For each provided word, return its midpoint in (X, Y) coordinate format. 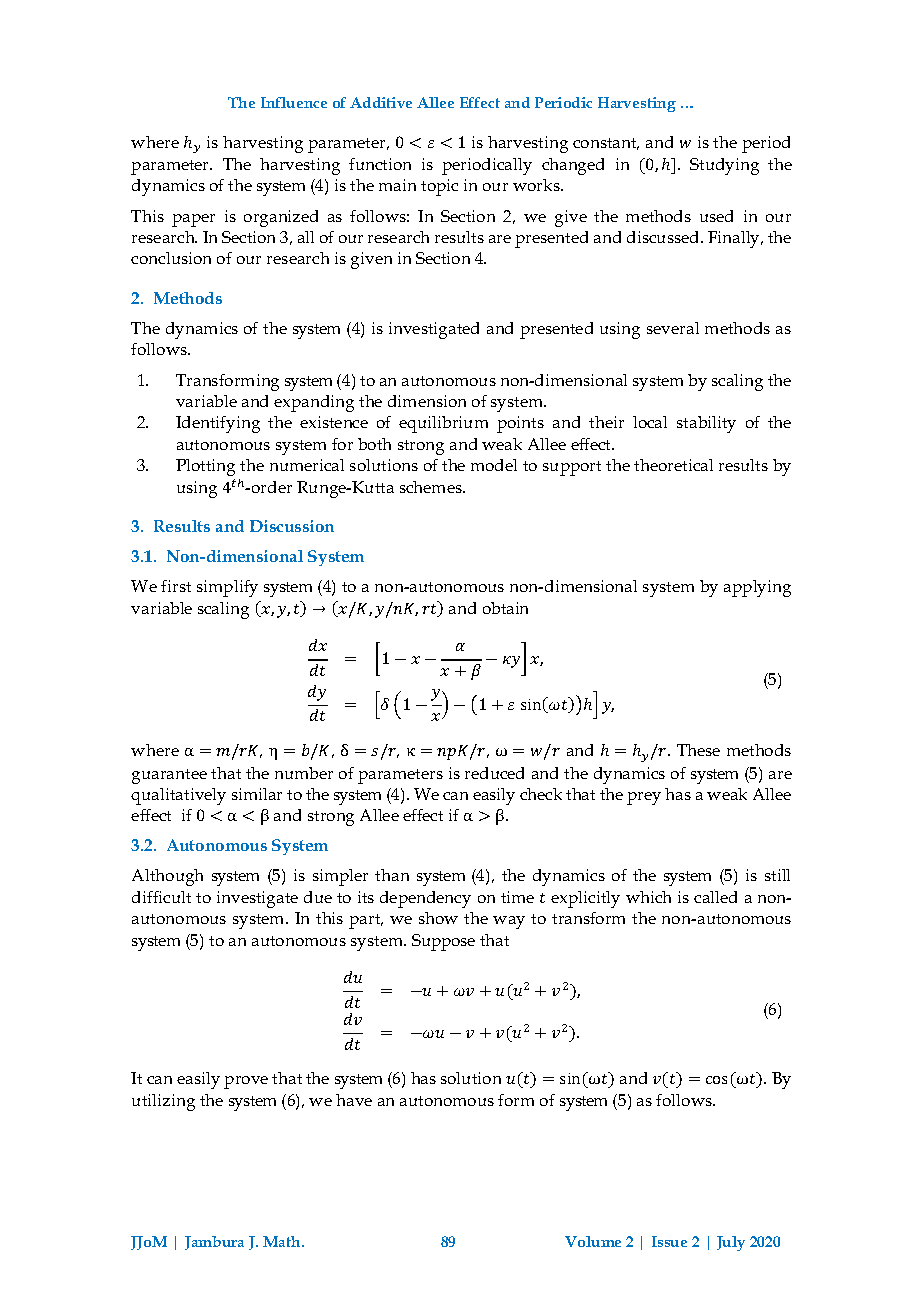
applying (757, 588)
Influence (294, 102)
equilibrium (443, 424)
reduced (494, 773)
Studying (724, 166)
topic (439, 187)
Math (283, 1241)
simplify (227, 588)
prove (246, 1082)
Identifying (218, 424)
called (715, 897)
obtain (505, 608)
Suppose (443, 942)
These (698, 750)
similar (257, 794)
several (673, 328)
